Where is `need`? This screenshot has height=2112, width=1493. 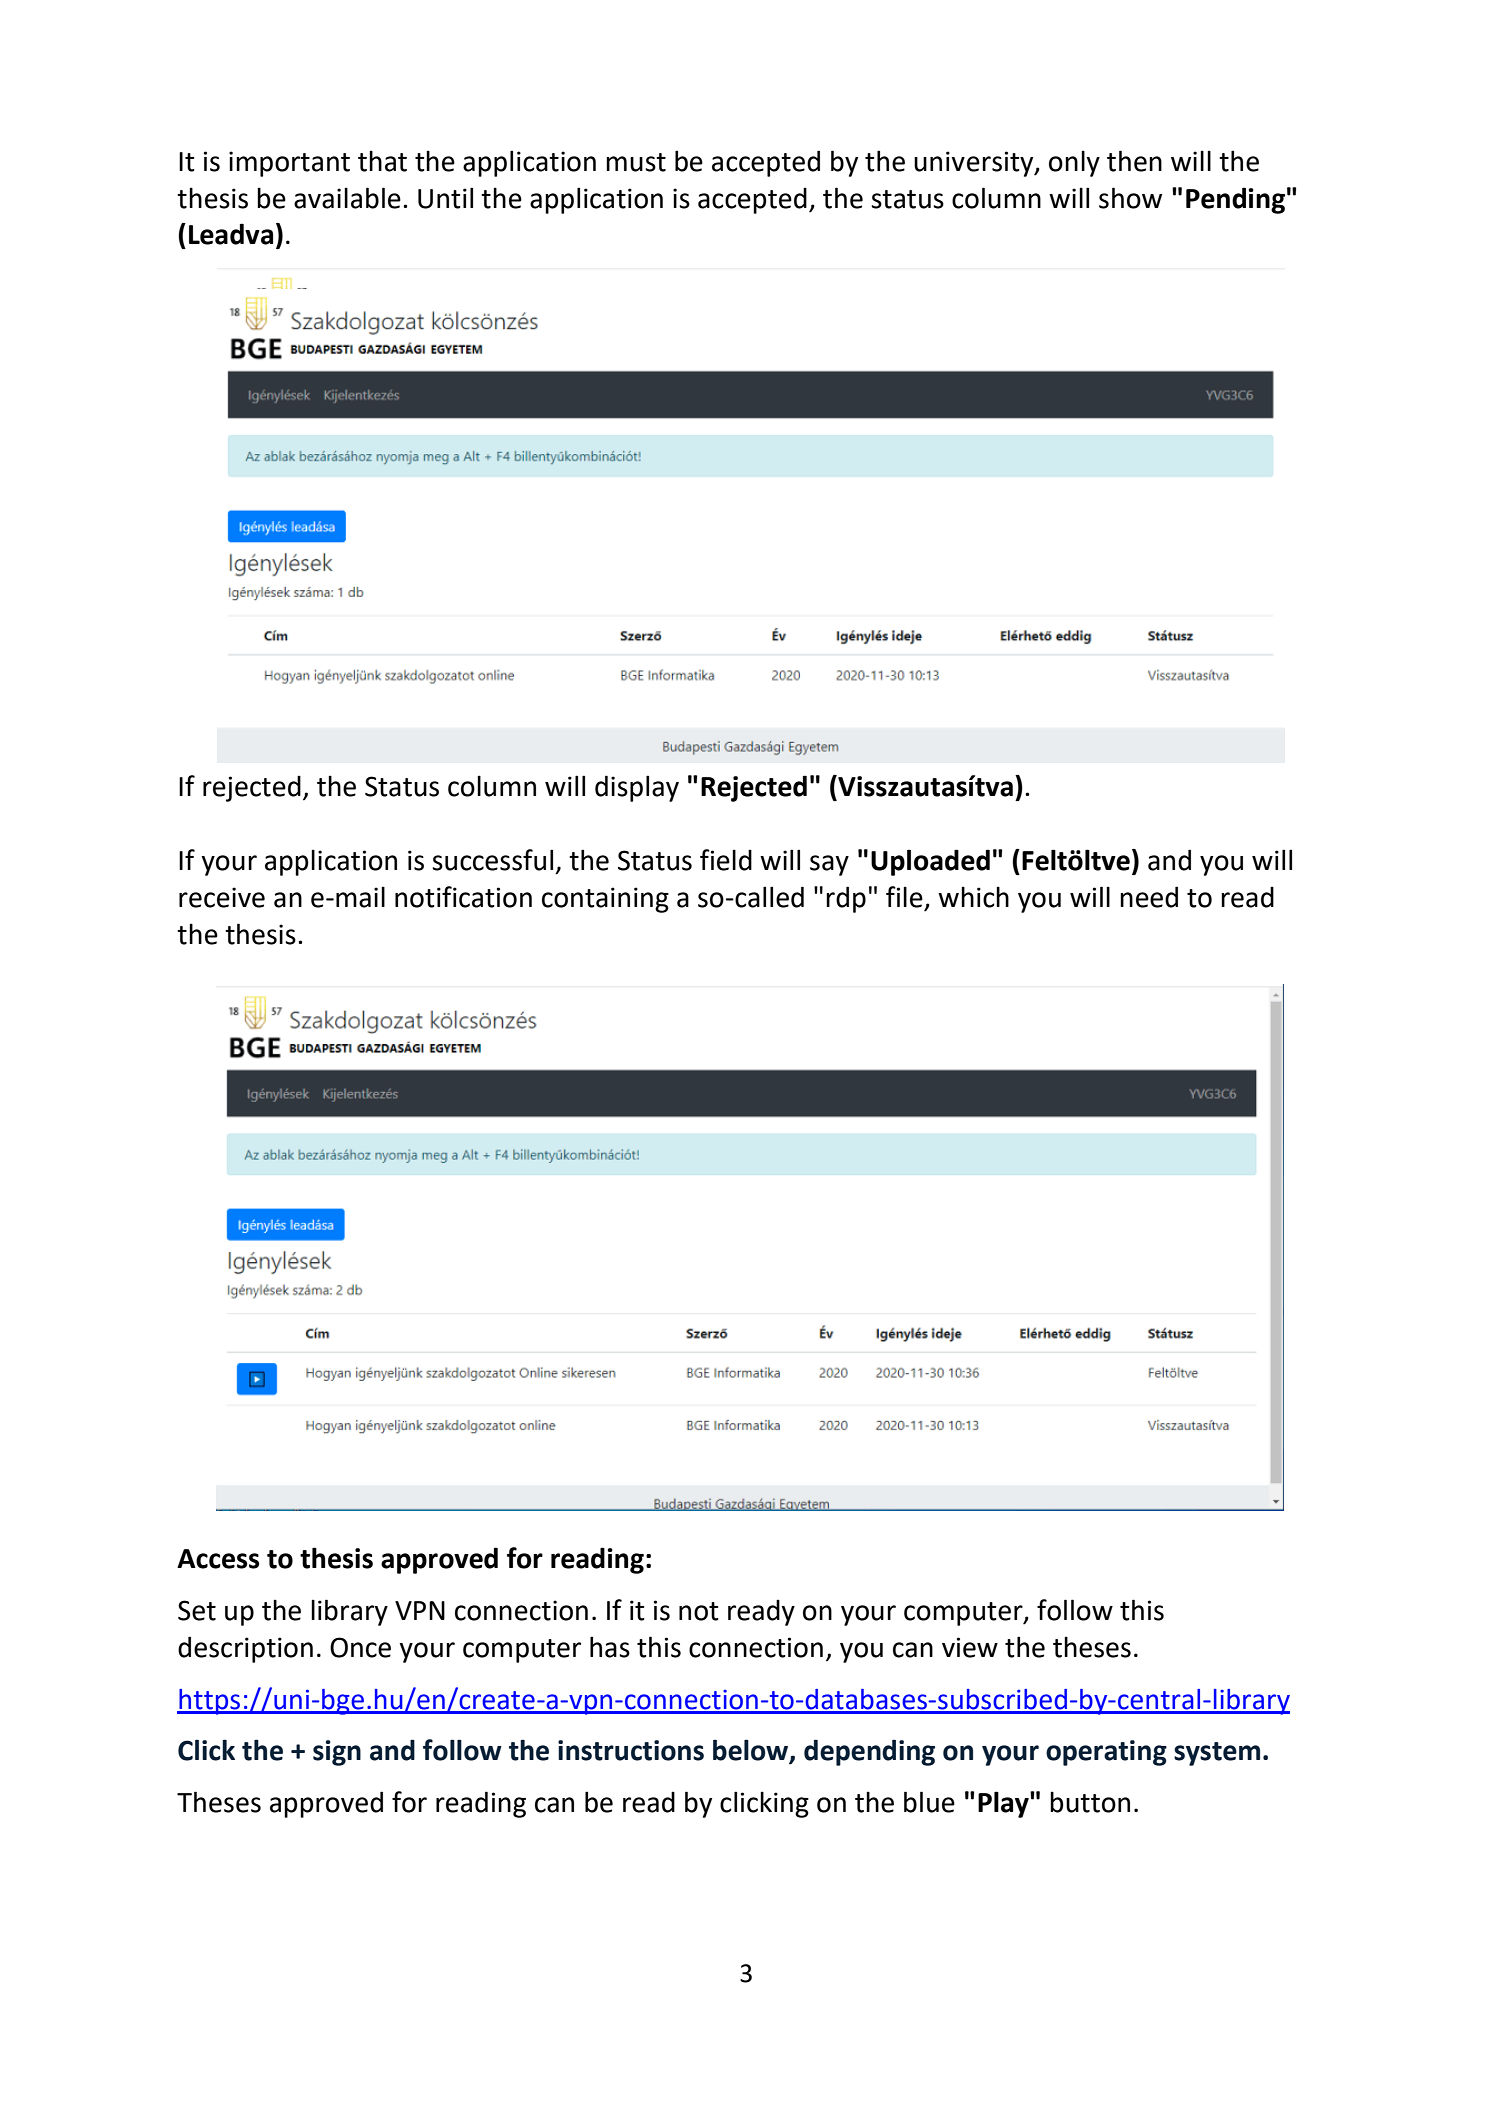 need is located at coordinates (1149, 897).
